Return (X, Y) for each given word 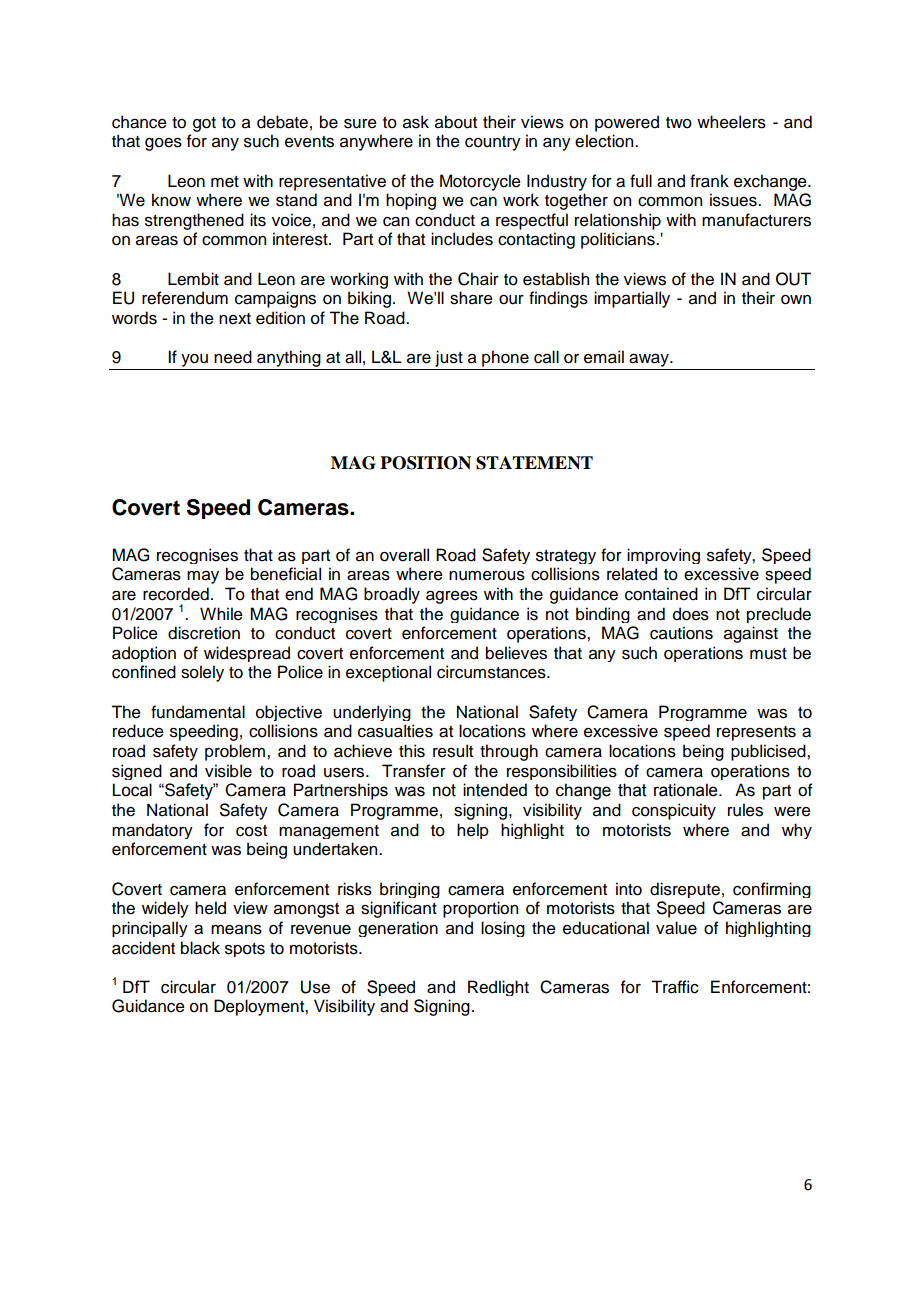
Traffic (675, 987)
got (204, 124)
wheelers (731, 122)
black (200, 948)
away (650, 360)
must (768, 654)
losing (503, 929)
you (194, 360)
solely (202, 673)
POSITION (425, 463)
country (493, 143)
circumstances (492, 672)
